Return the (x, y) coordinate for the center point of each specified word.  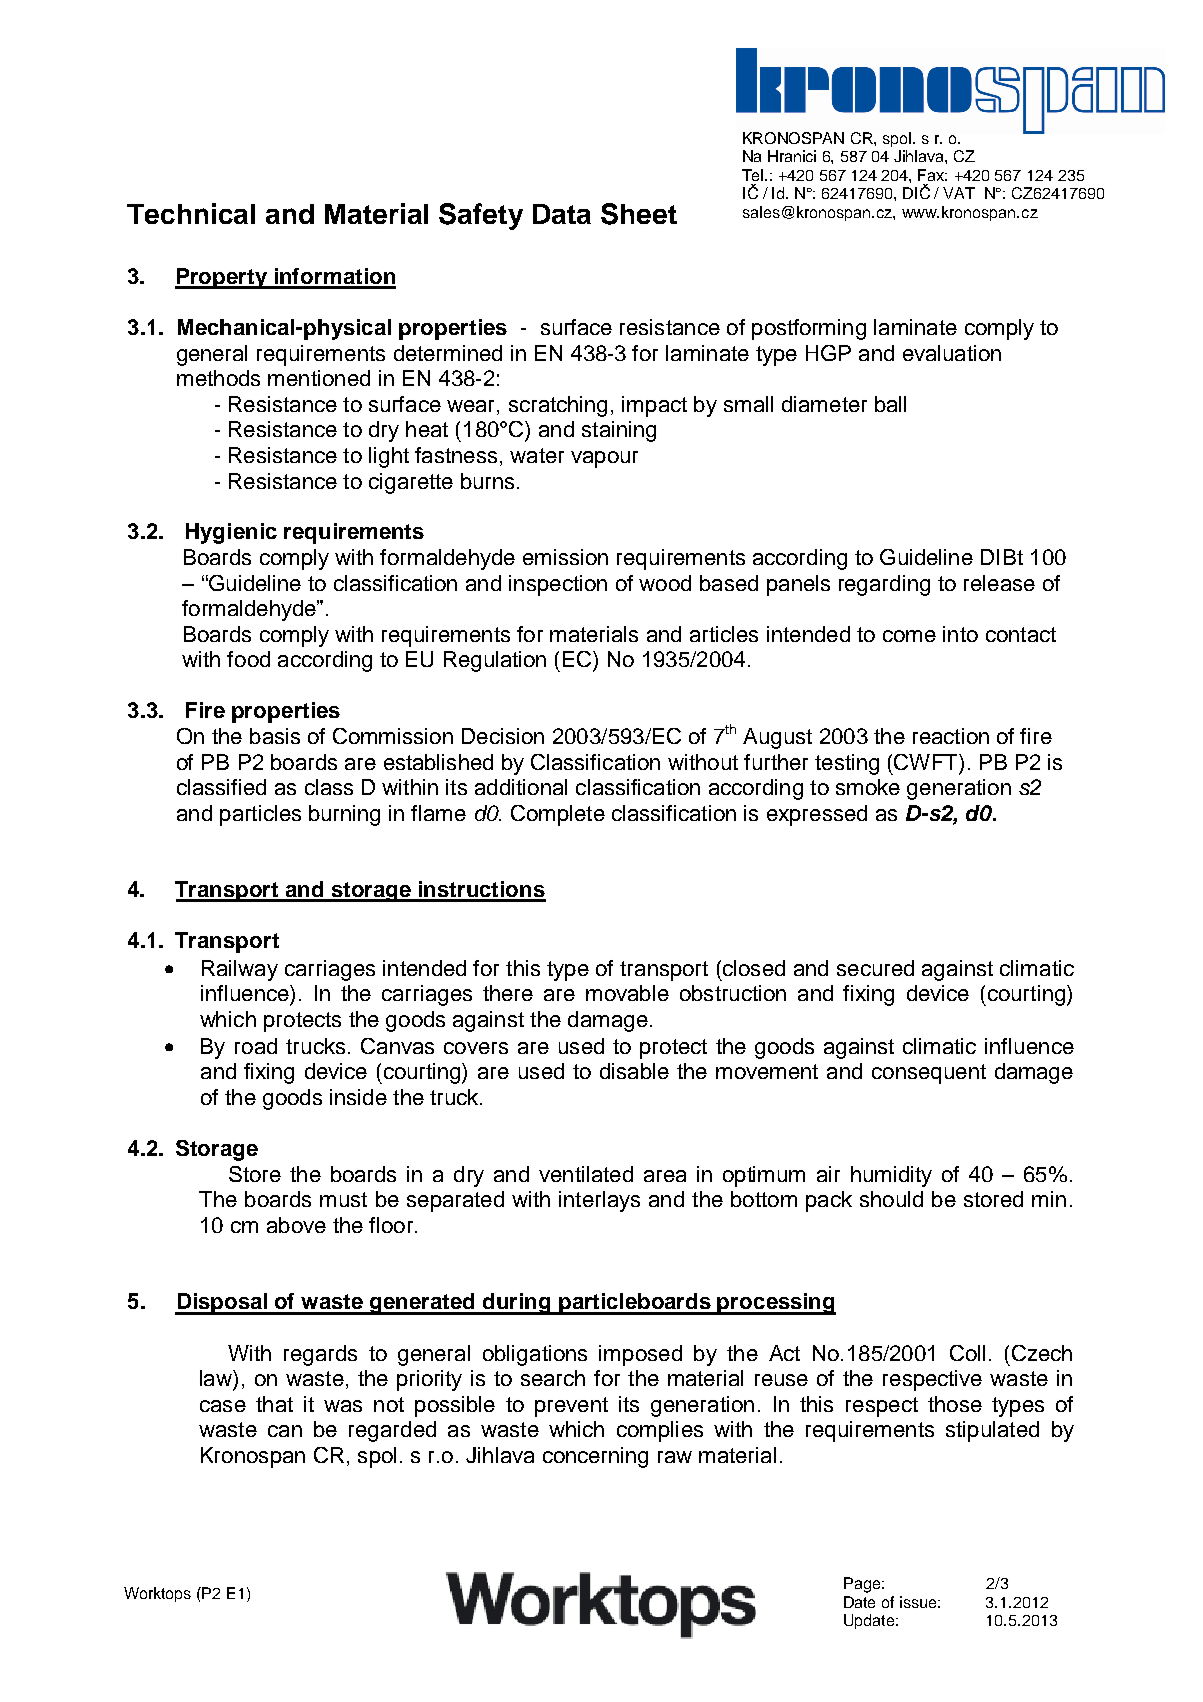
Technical (191, 213)
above (296, 1225)
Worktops (157, 1594)
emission (565, 557)
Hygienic (231, 533)
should (891, 1199)
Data (562, 214)
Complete (558, 815)
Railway (240, 970)
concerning (595, 1457)
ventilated (586, 1174)
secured (875, 968)
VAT (959, 193)
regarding (884, 585)
